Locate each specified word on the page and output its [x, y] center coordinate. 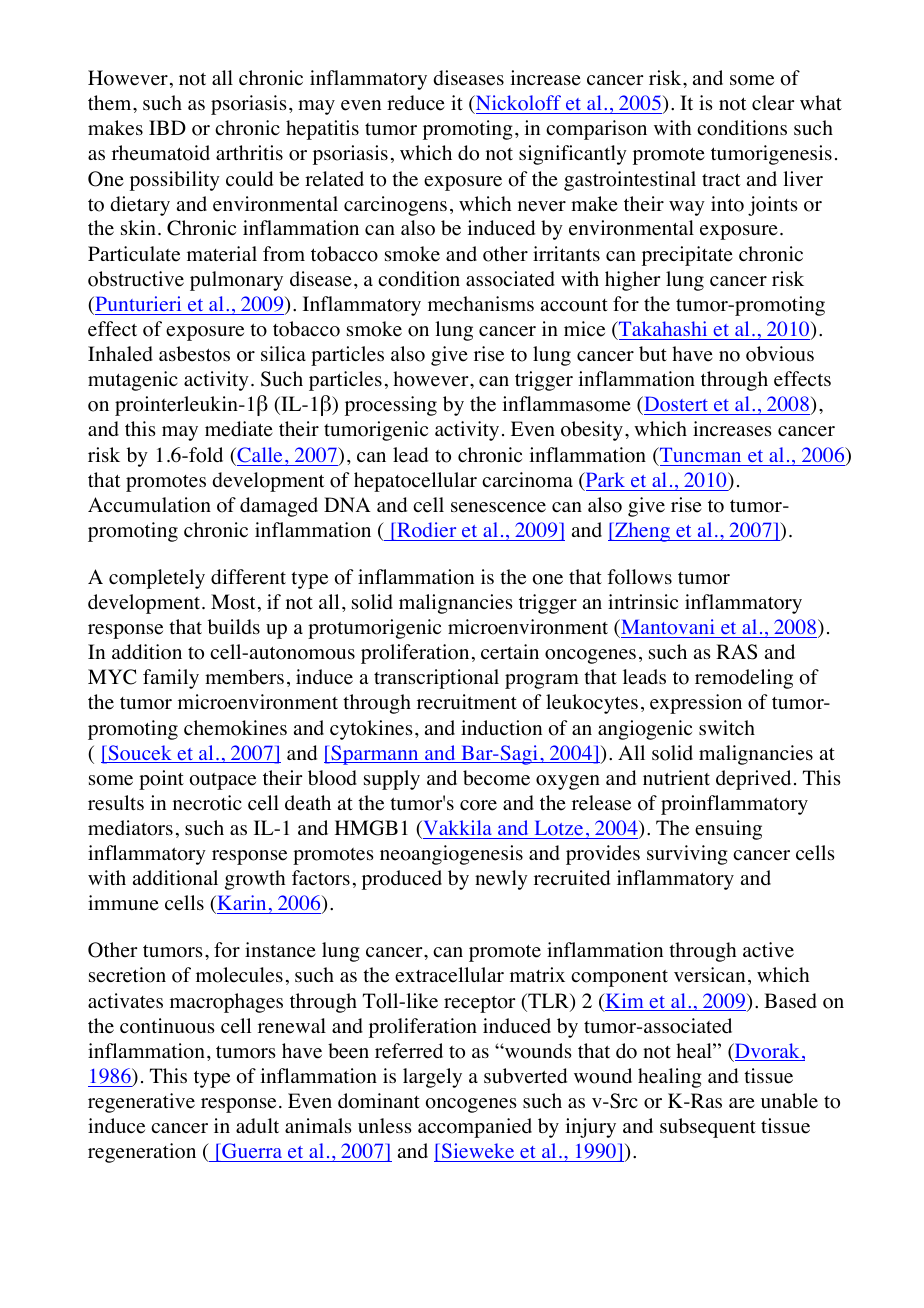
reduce [416, 103]
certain [510, 652]
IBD [167, 127]
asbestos [194, 354]
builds [234, 626]
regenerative [141, 1103]
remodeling [744, 679]
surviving [687, 855]
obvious [780, 354]
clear [773, 103]
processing [391, 406]
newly [501, 880]
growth [255, 880]
